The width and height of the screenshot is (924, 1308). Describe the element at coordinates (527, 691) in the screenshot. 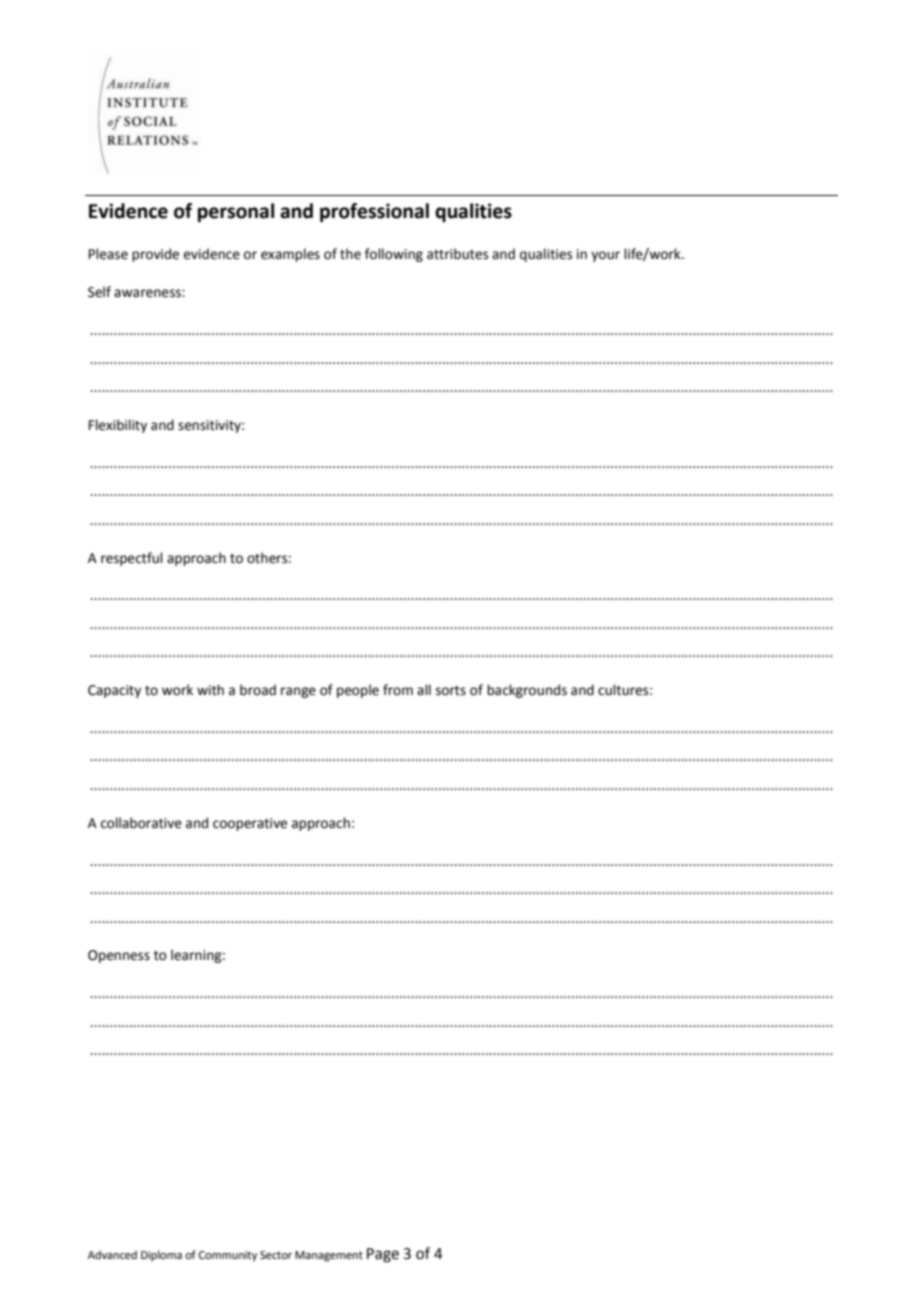

I see `backgrounds` at that location.
